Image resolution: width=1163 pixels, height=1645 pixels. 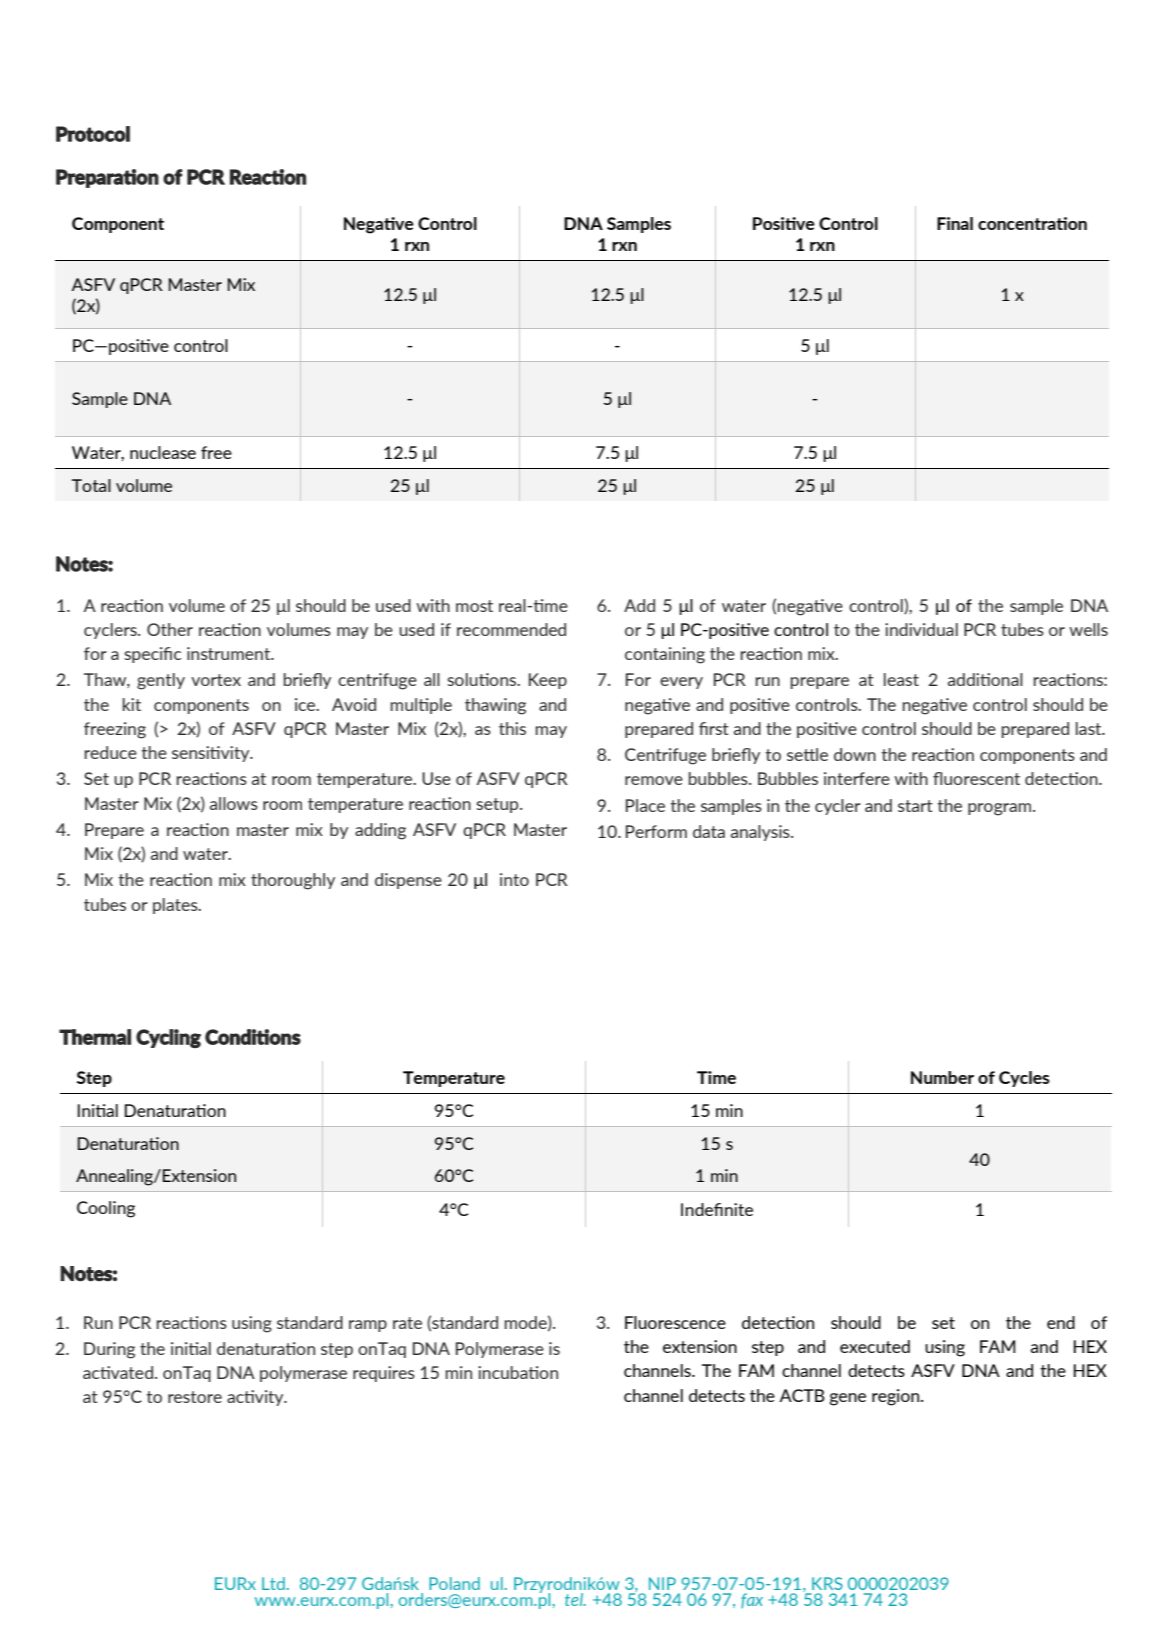 I want to click on into, so click(x=514, y=879).
